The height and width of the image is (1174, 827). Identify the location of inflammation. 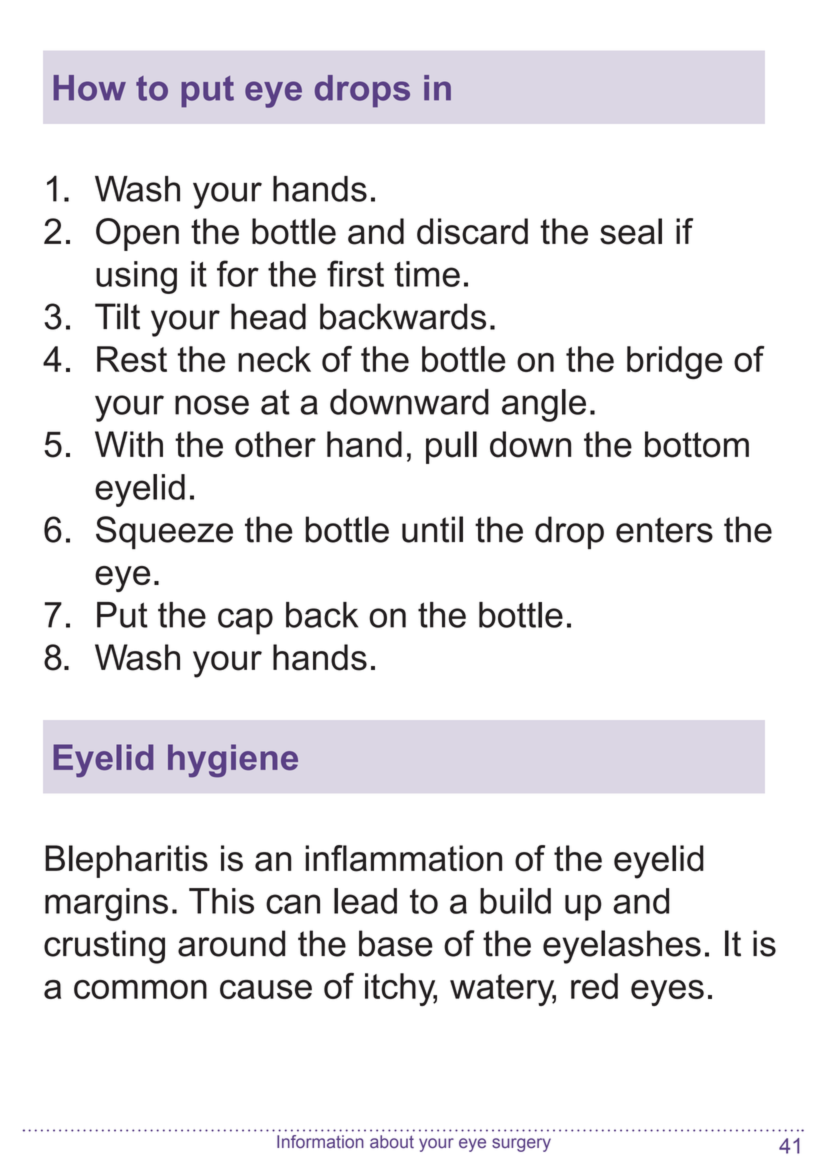
(403, 858).
